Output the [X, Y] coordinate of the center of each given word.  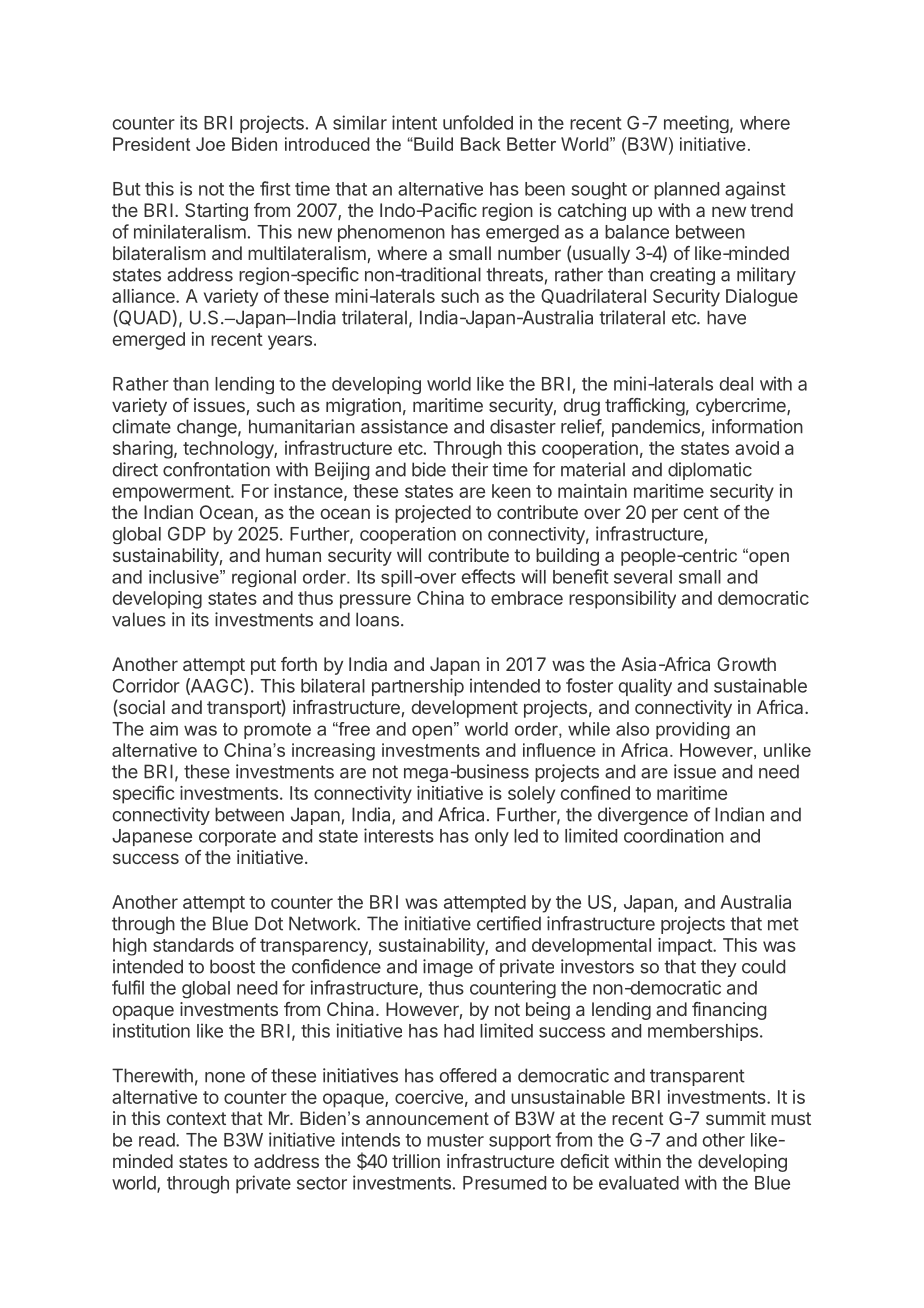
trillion [416, 1161]
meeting [696, 124]
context [196, 1118]
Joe [210, 144]
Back [481, 144]
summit [736, 1118]
